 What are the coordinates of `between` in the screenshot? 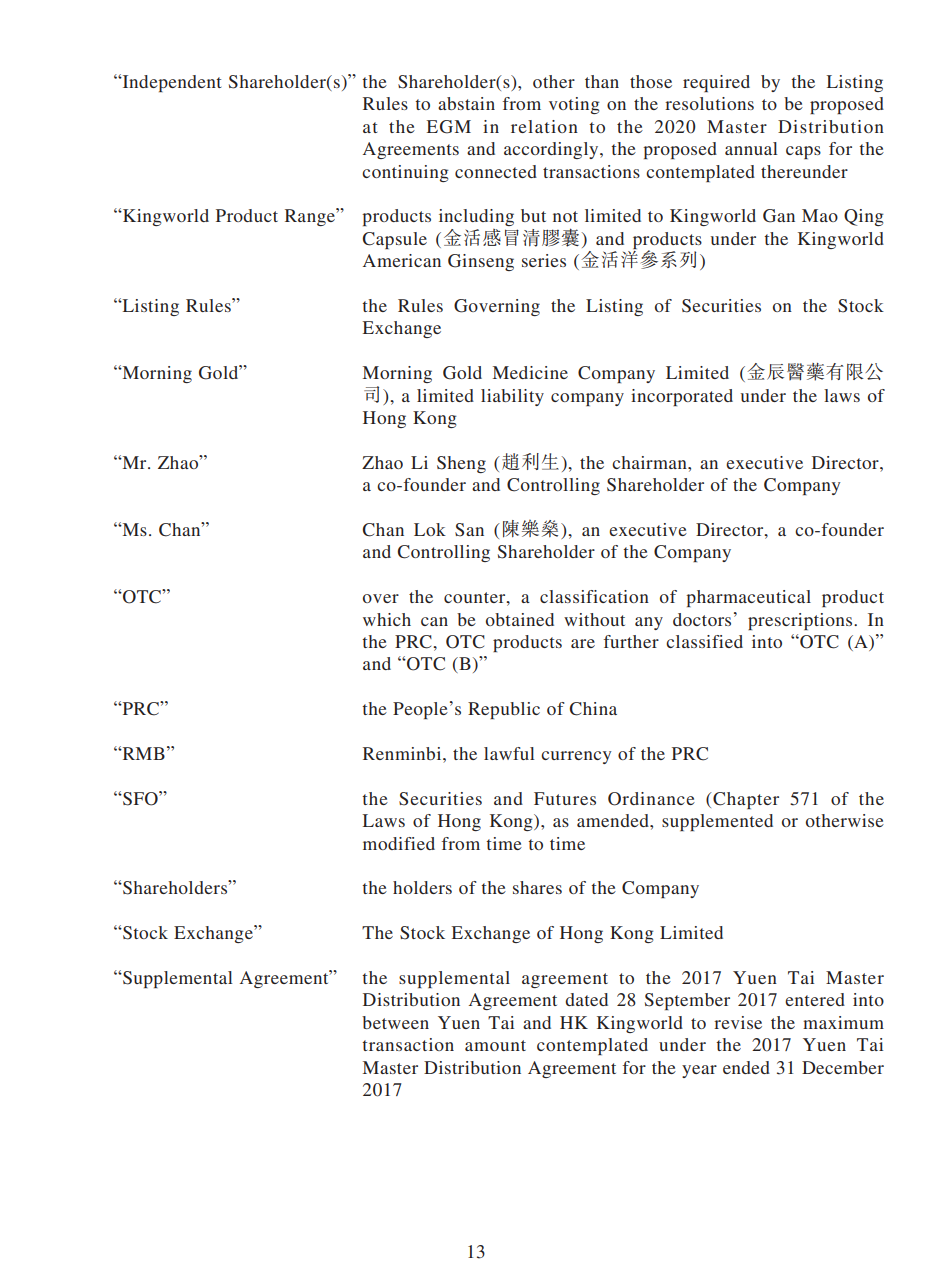 It's located at (395, 1022).
